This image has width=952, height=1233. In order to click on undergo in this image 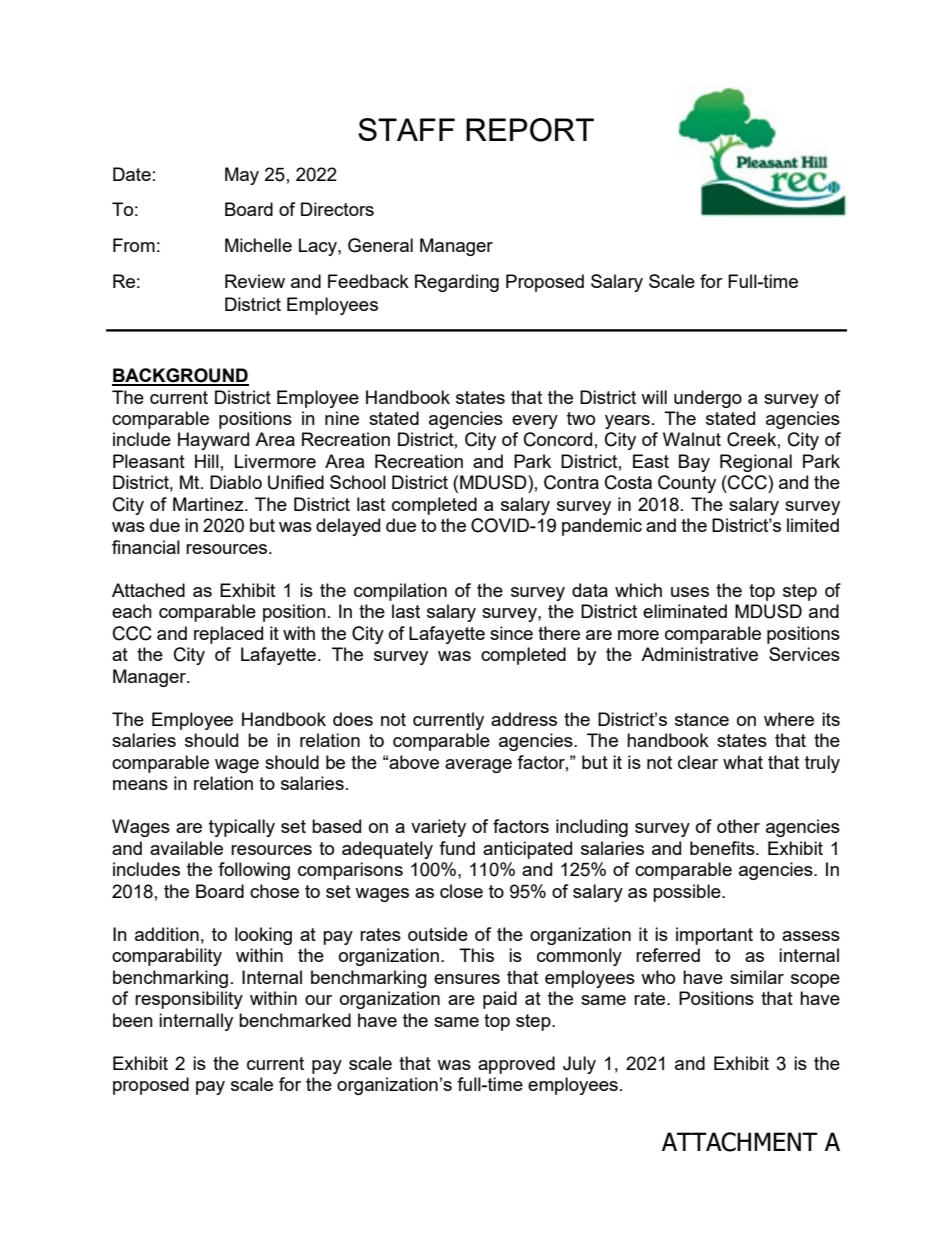, I will do `click(708, 399)`.
